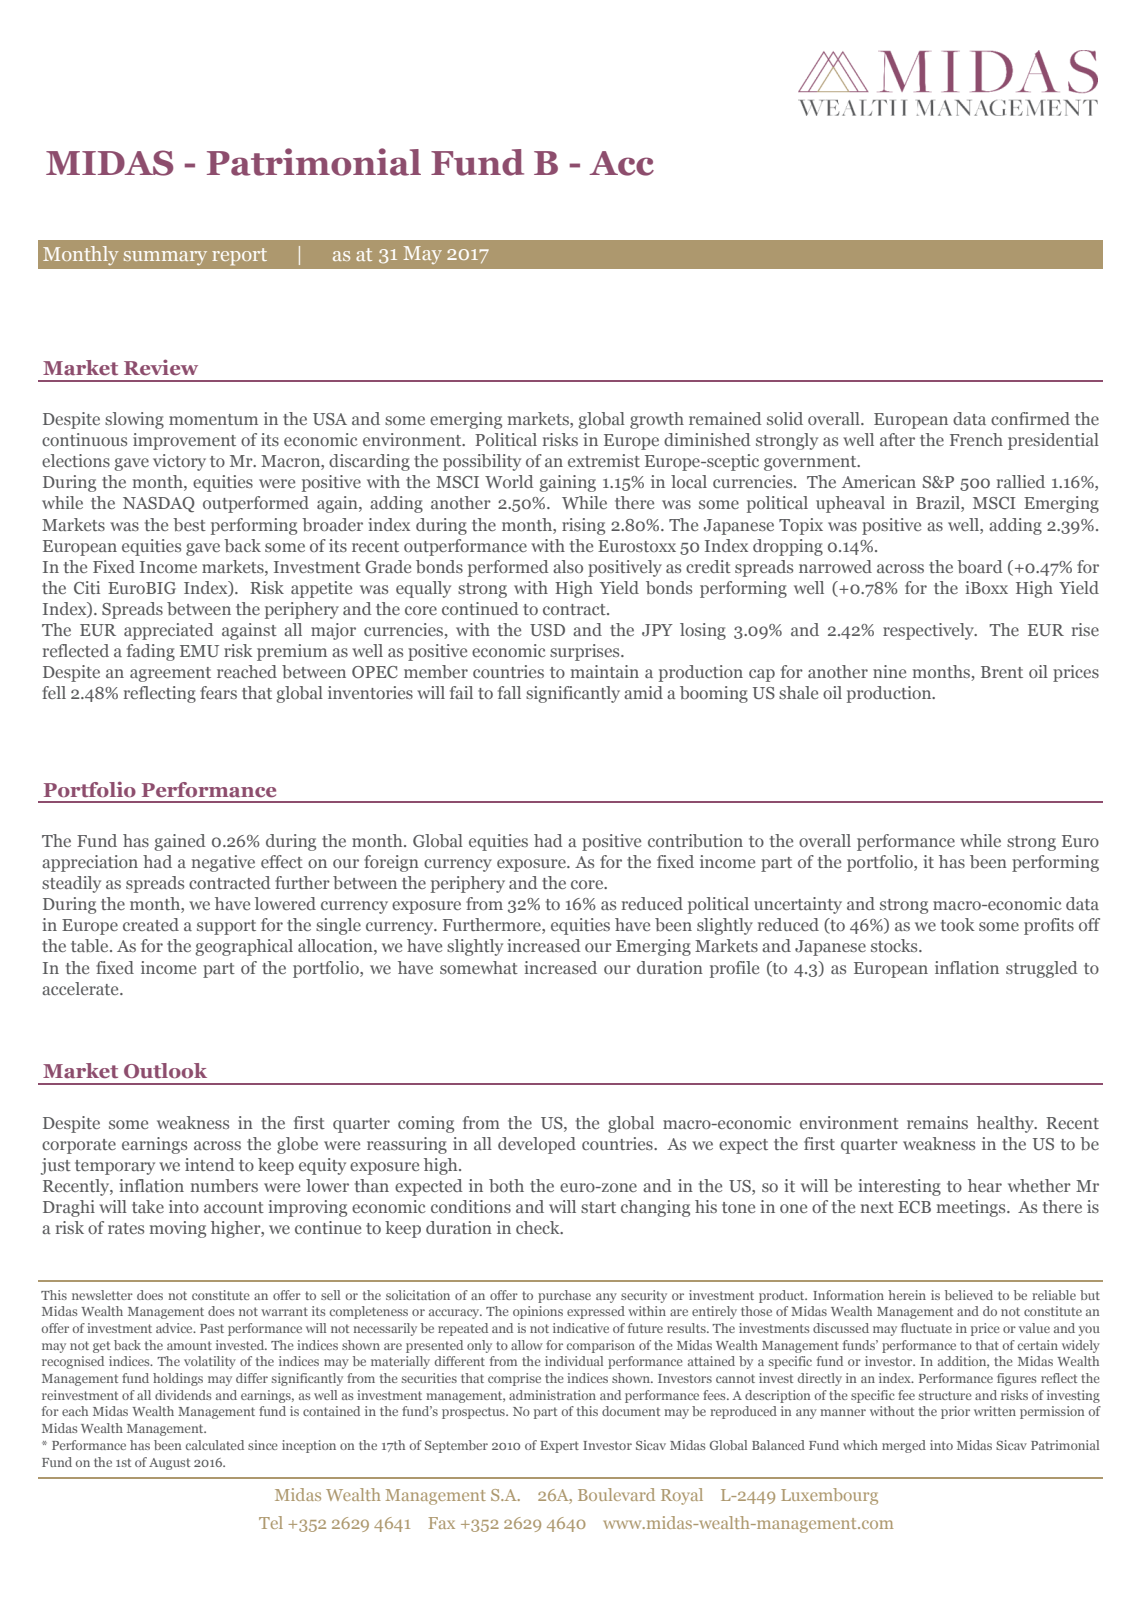 The image size is (1134, 1604). Describe the element at coordinates (657, 420) in the screenshot. I see `growth` at that location.
